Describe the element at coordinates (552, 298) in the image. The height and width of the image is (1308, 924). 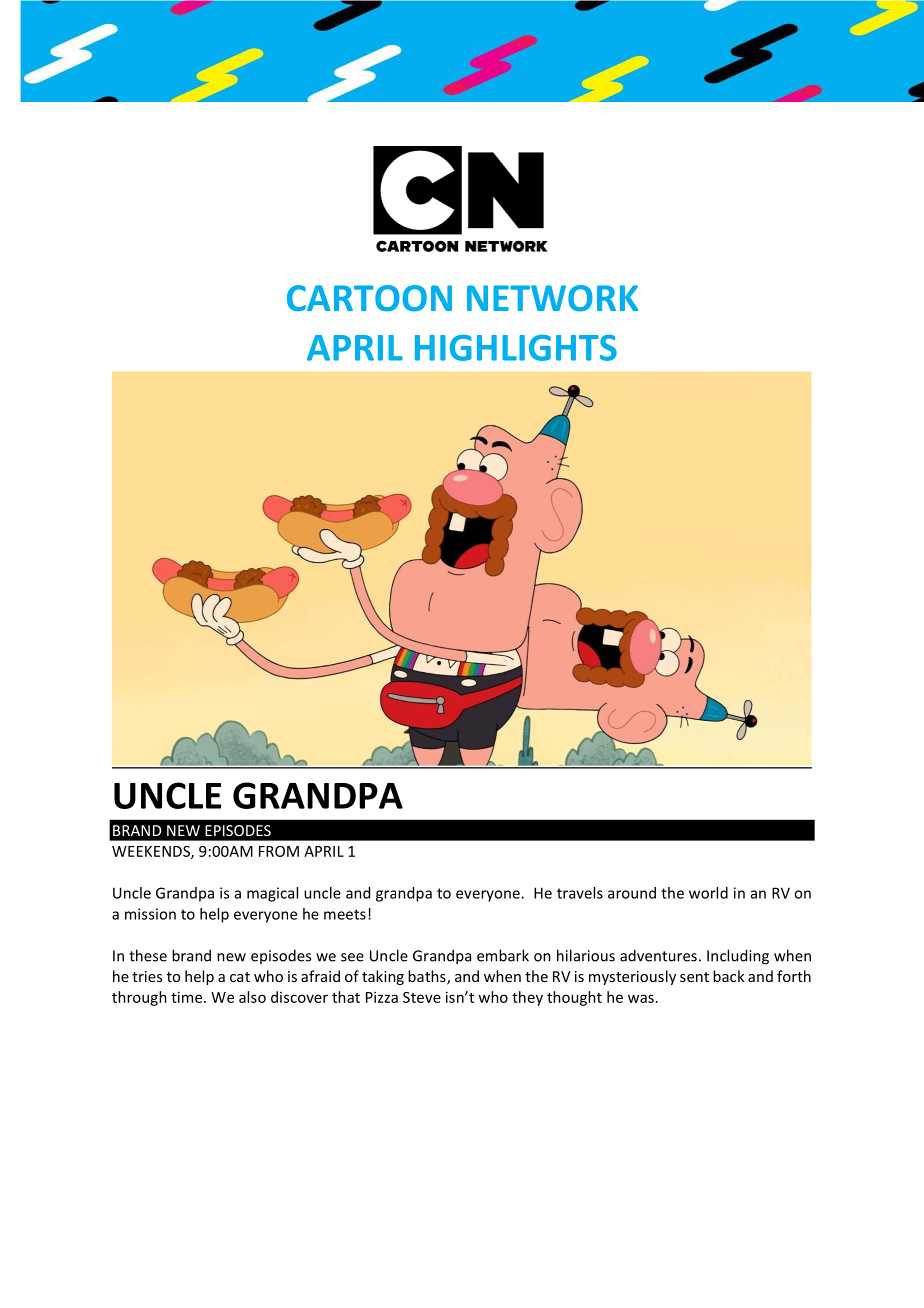
I see `NETWORK` at that location.
